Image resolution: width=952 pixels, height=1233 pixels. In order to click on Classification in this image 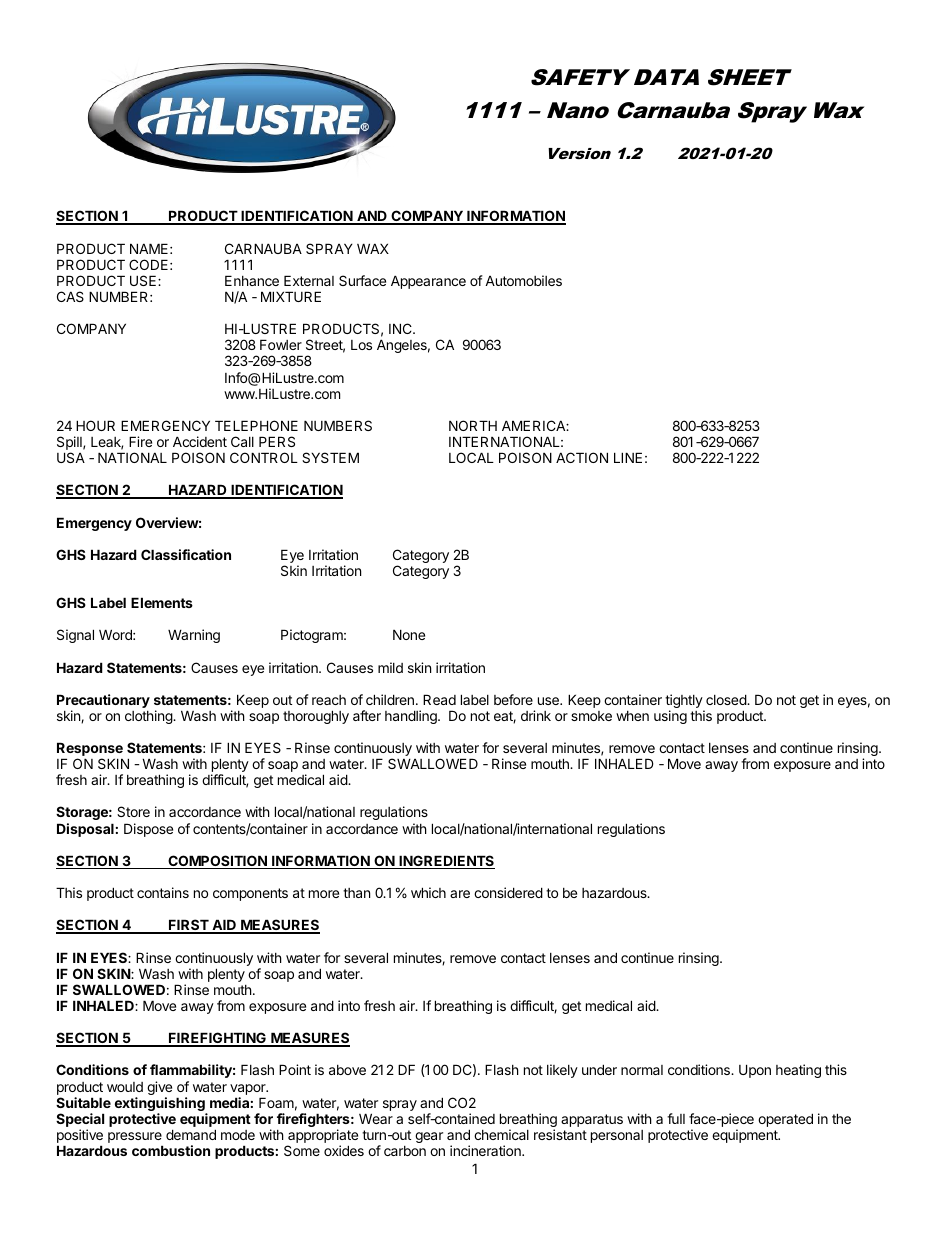, I will do `click(186, 554)`.
